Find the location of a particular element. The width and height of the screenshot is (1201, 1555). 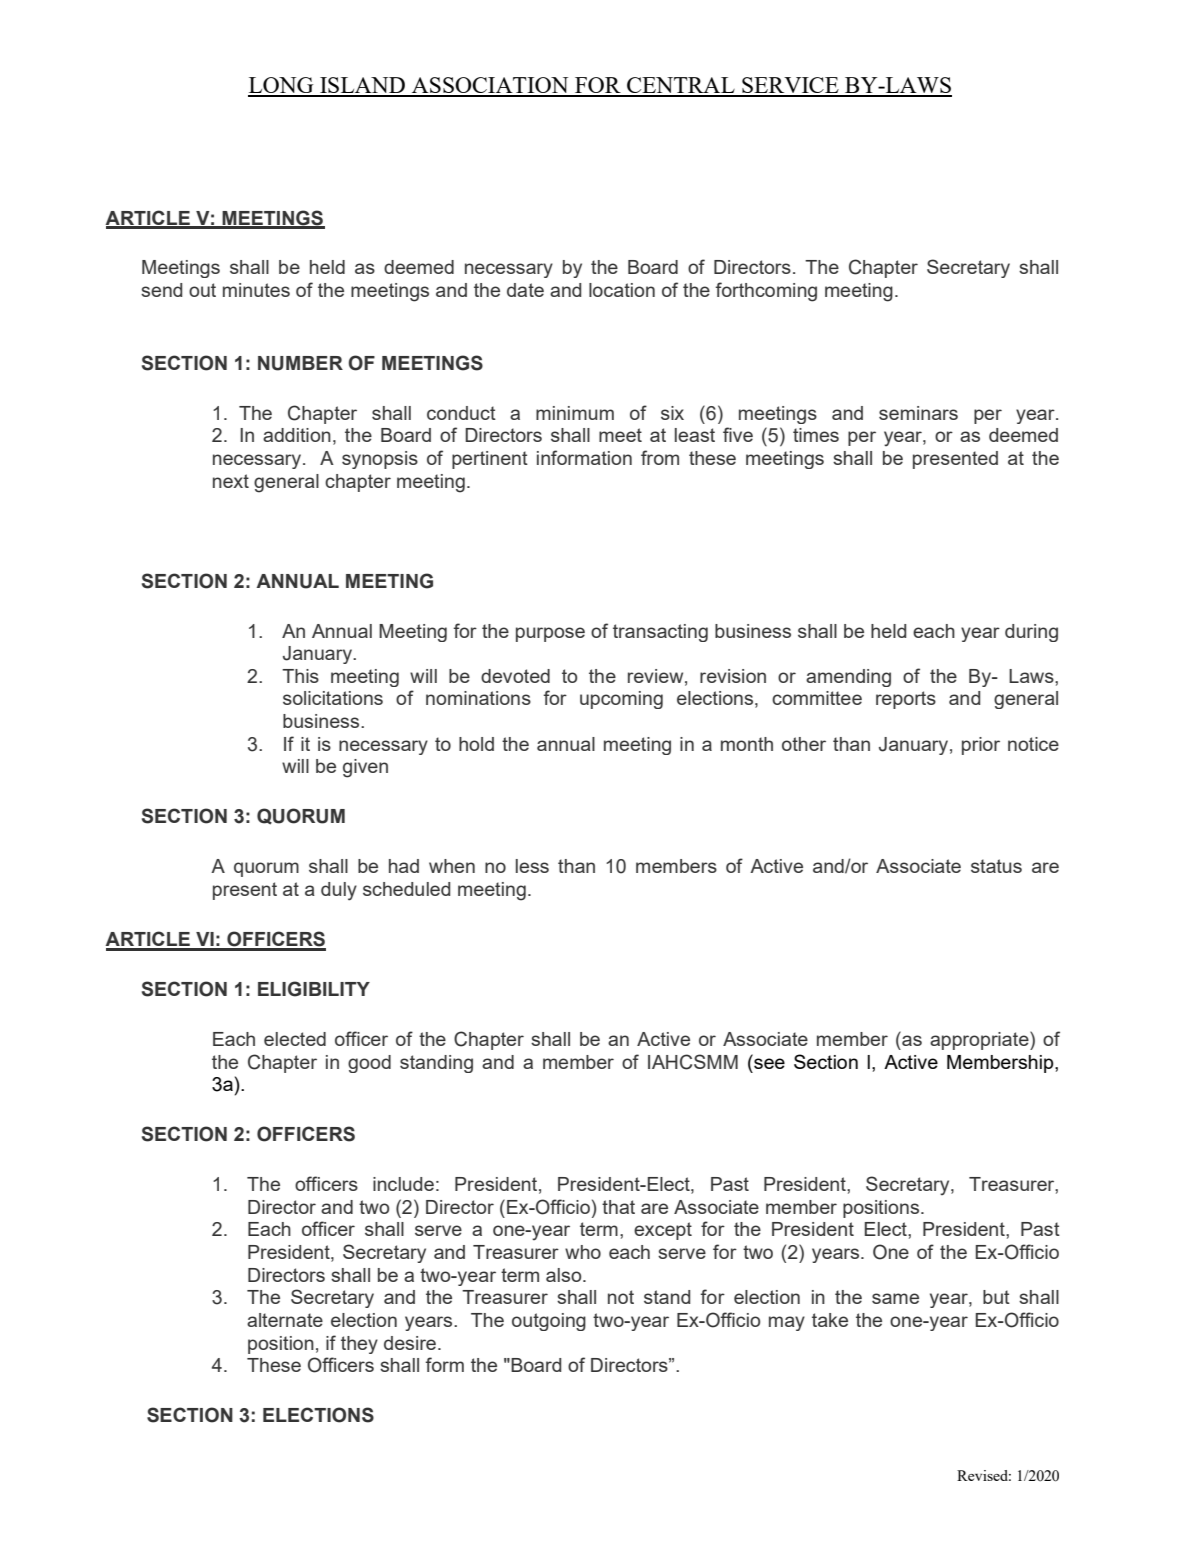

given is located at coordinates (365, 768).
